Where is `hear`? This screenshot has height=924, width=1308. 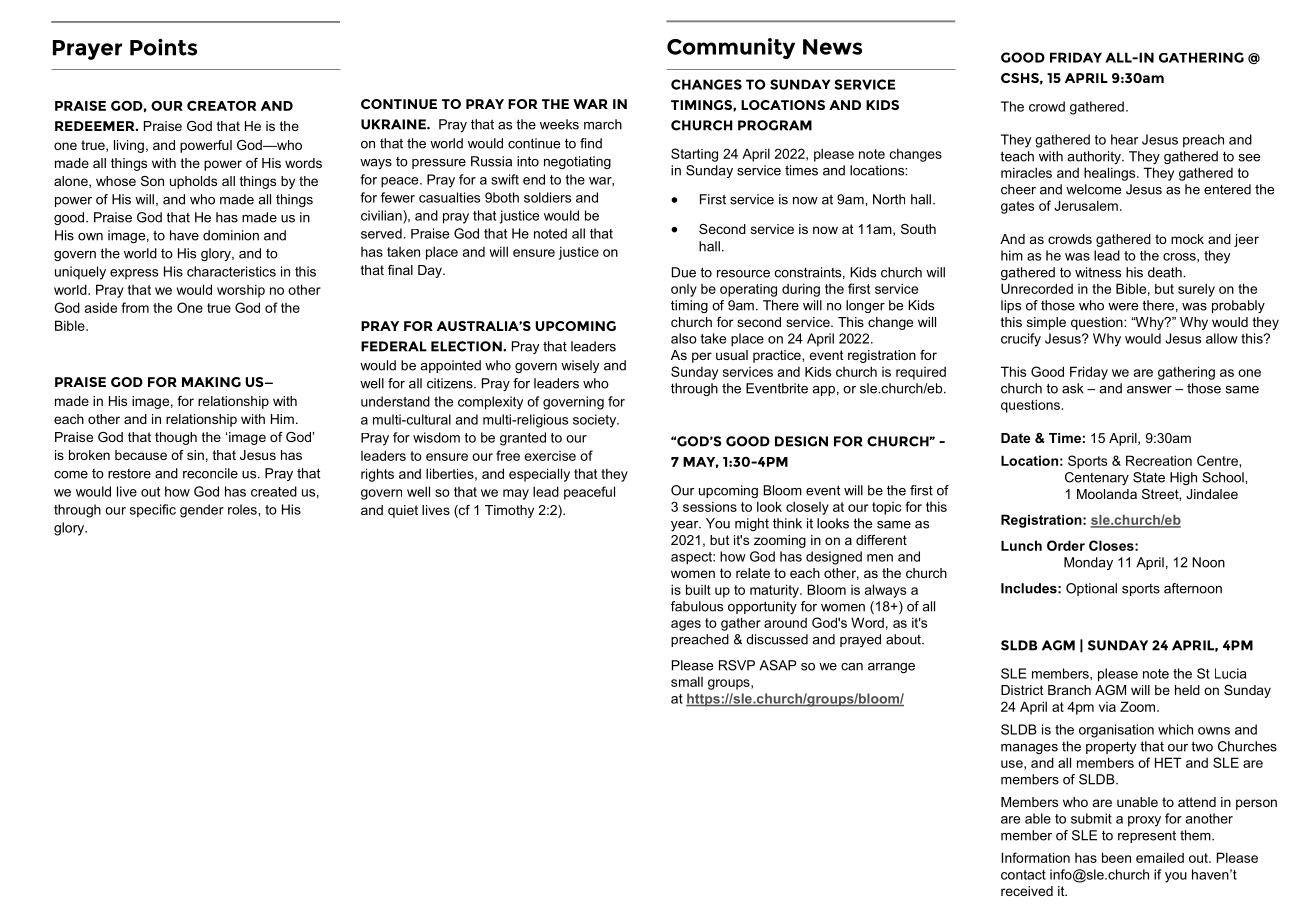
hear is located at coordinates (1124, 139).
